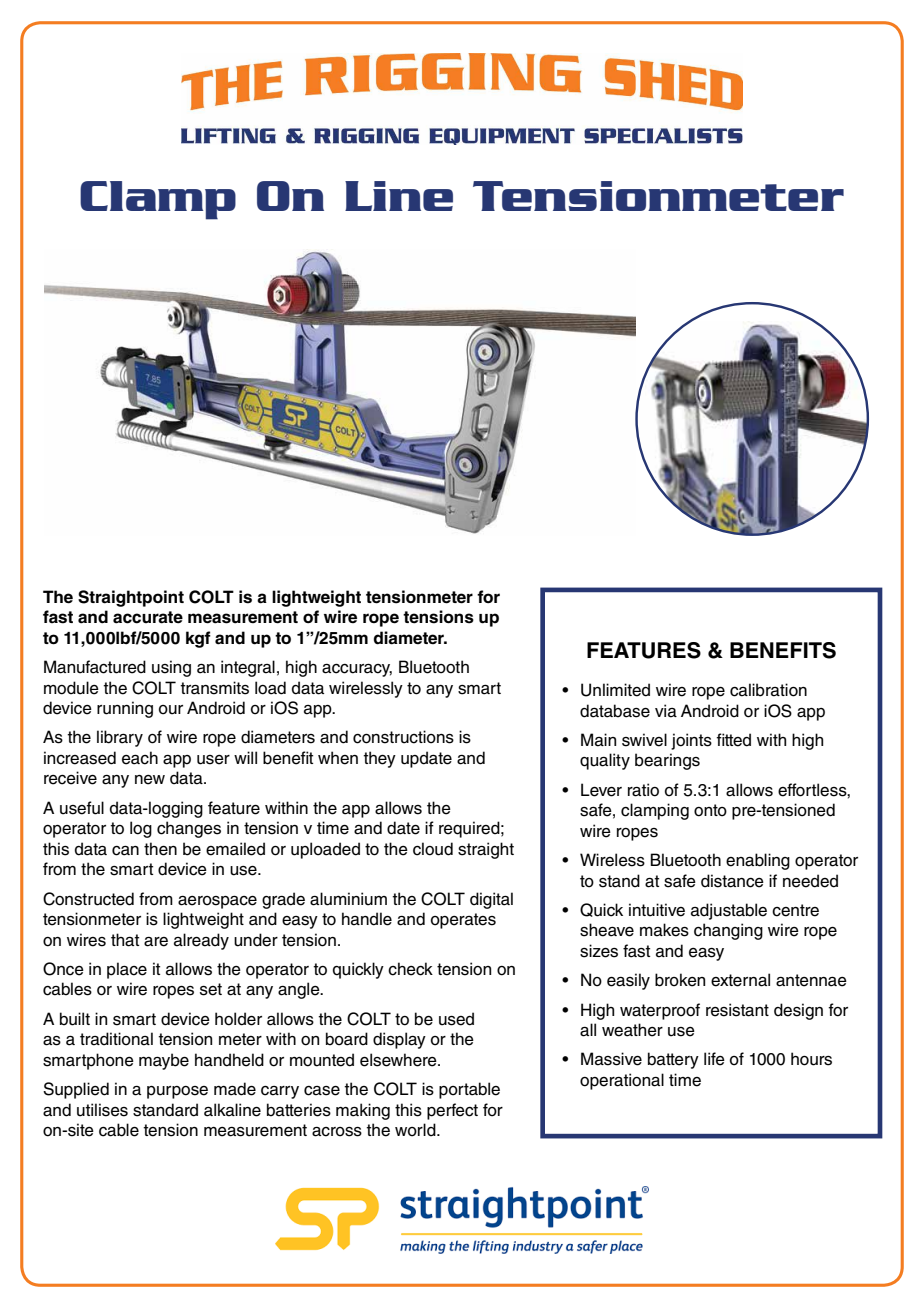 The image size is (924, 1308). I want to click on resistant, so click(737, 1010).
